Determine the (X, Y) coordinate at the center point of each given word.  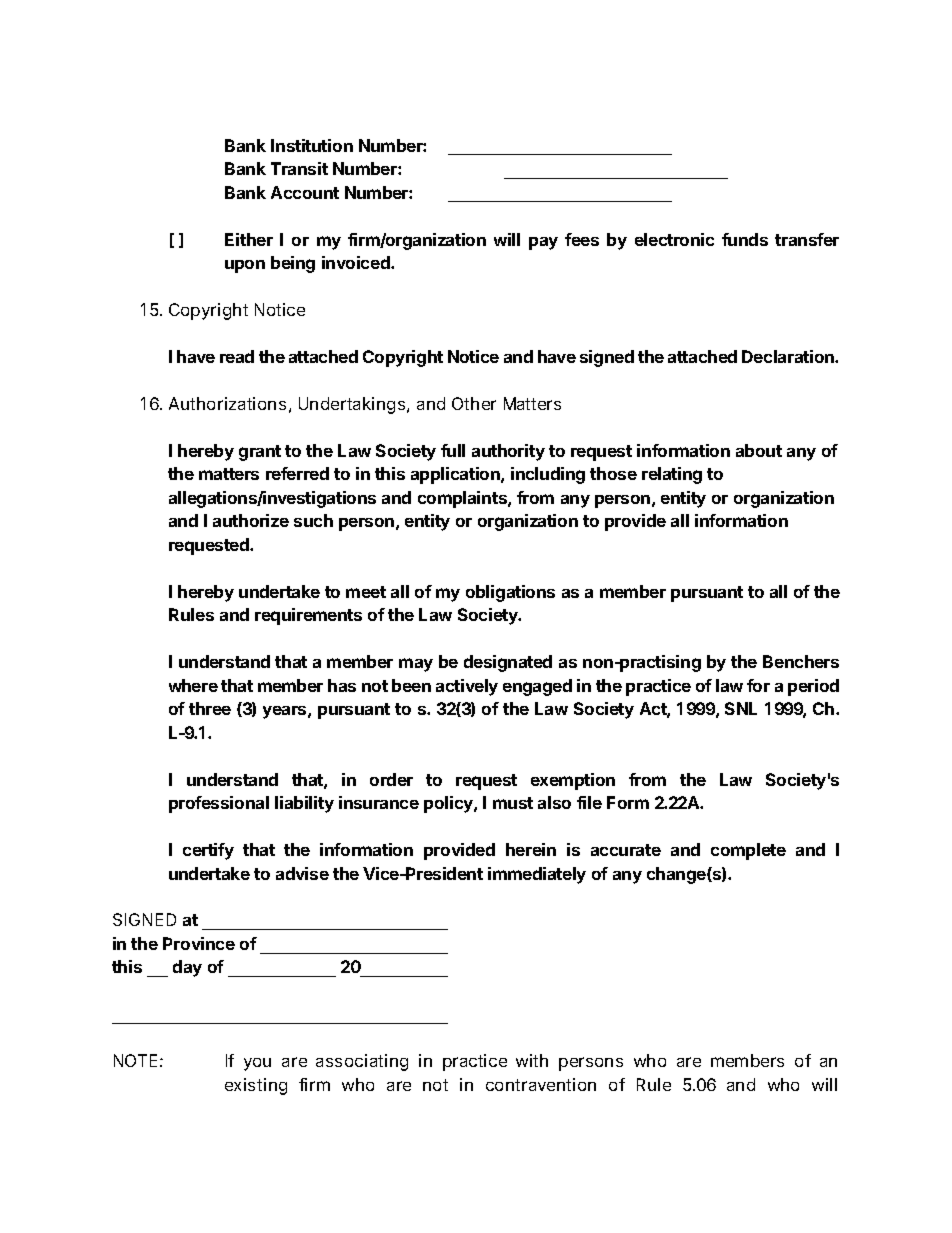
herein (531, 849)
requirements (308, 616)
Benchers (801, 661)
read (237, 356)
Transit (299, 168)
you (257, 1064)
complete (748, 851)
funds (745, 239)
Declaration (789, 356)
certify (208, 851)
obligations (510, 593)
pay (543, 243)
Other (474, 403)
